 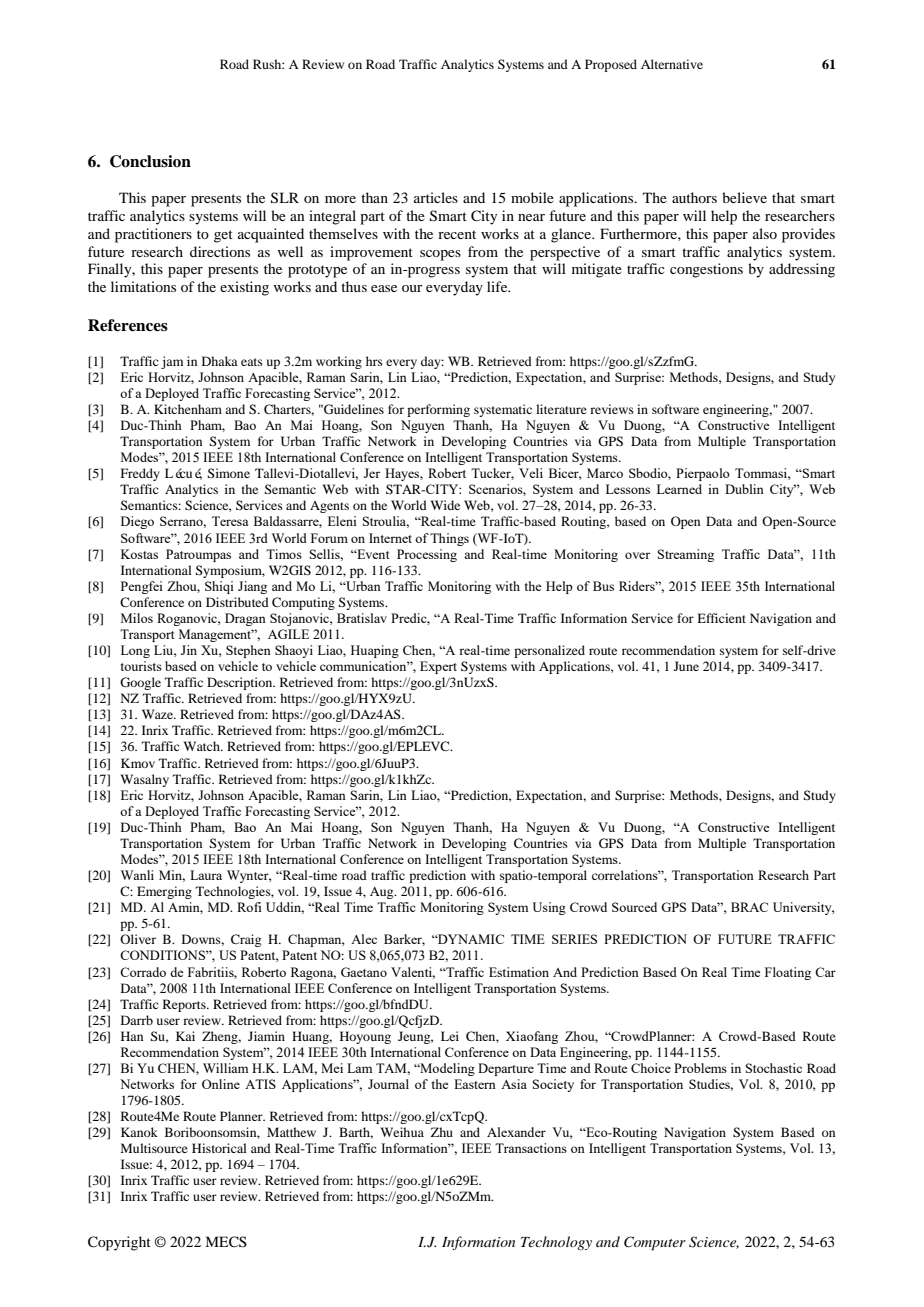 I want to click on Transactions, so click(x=531, y=1148).
